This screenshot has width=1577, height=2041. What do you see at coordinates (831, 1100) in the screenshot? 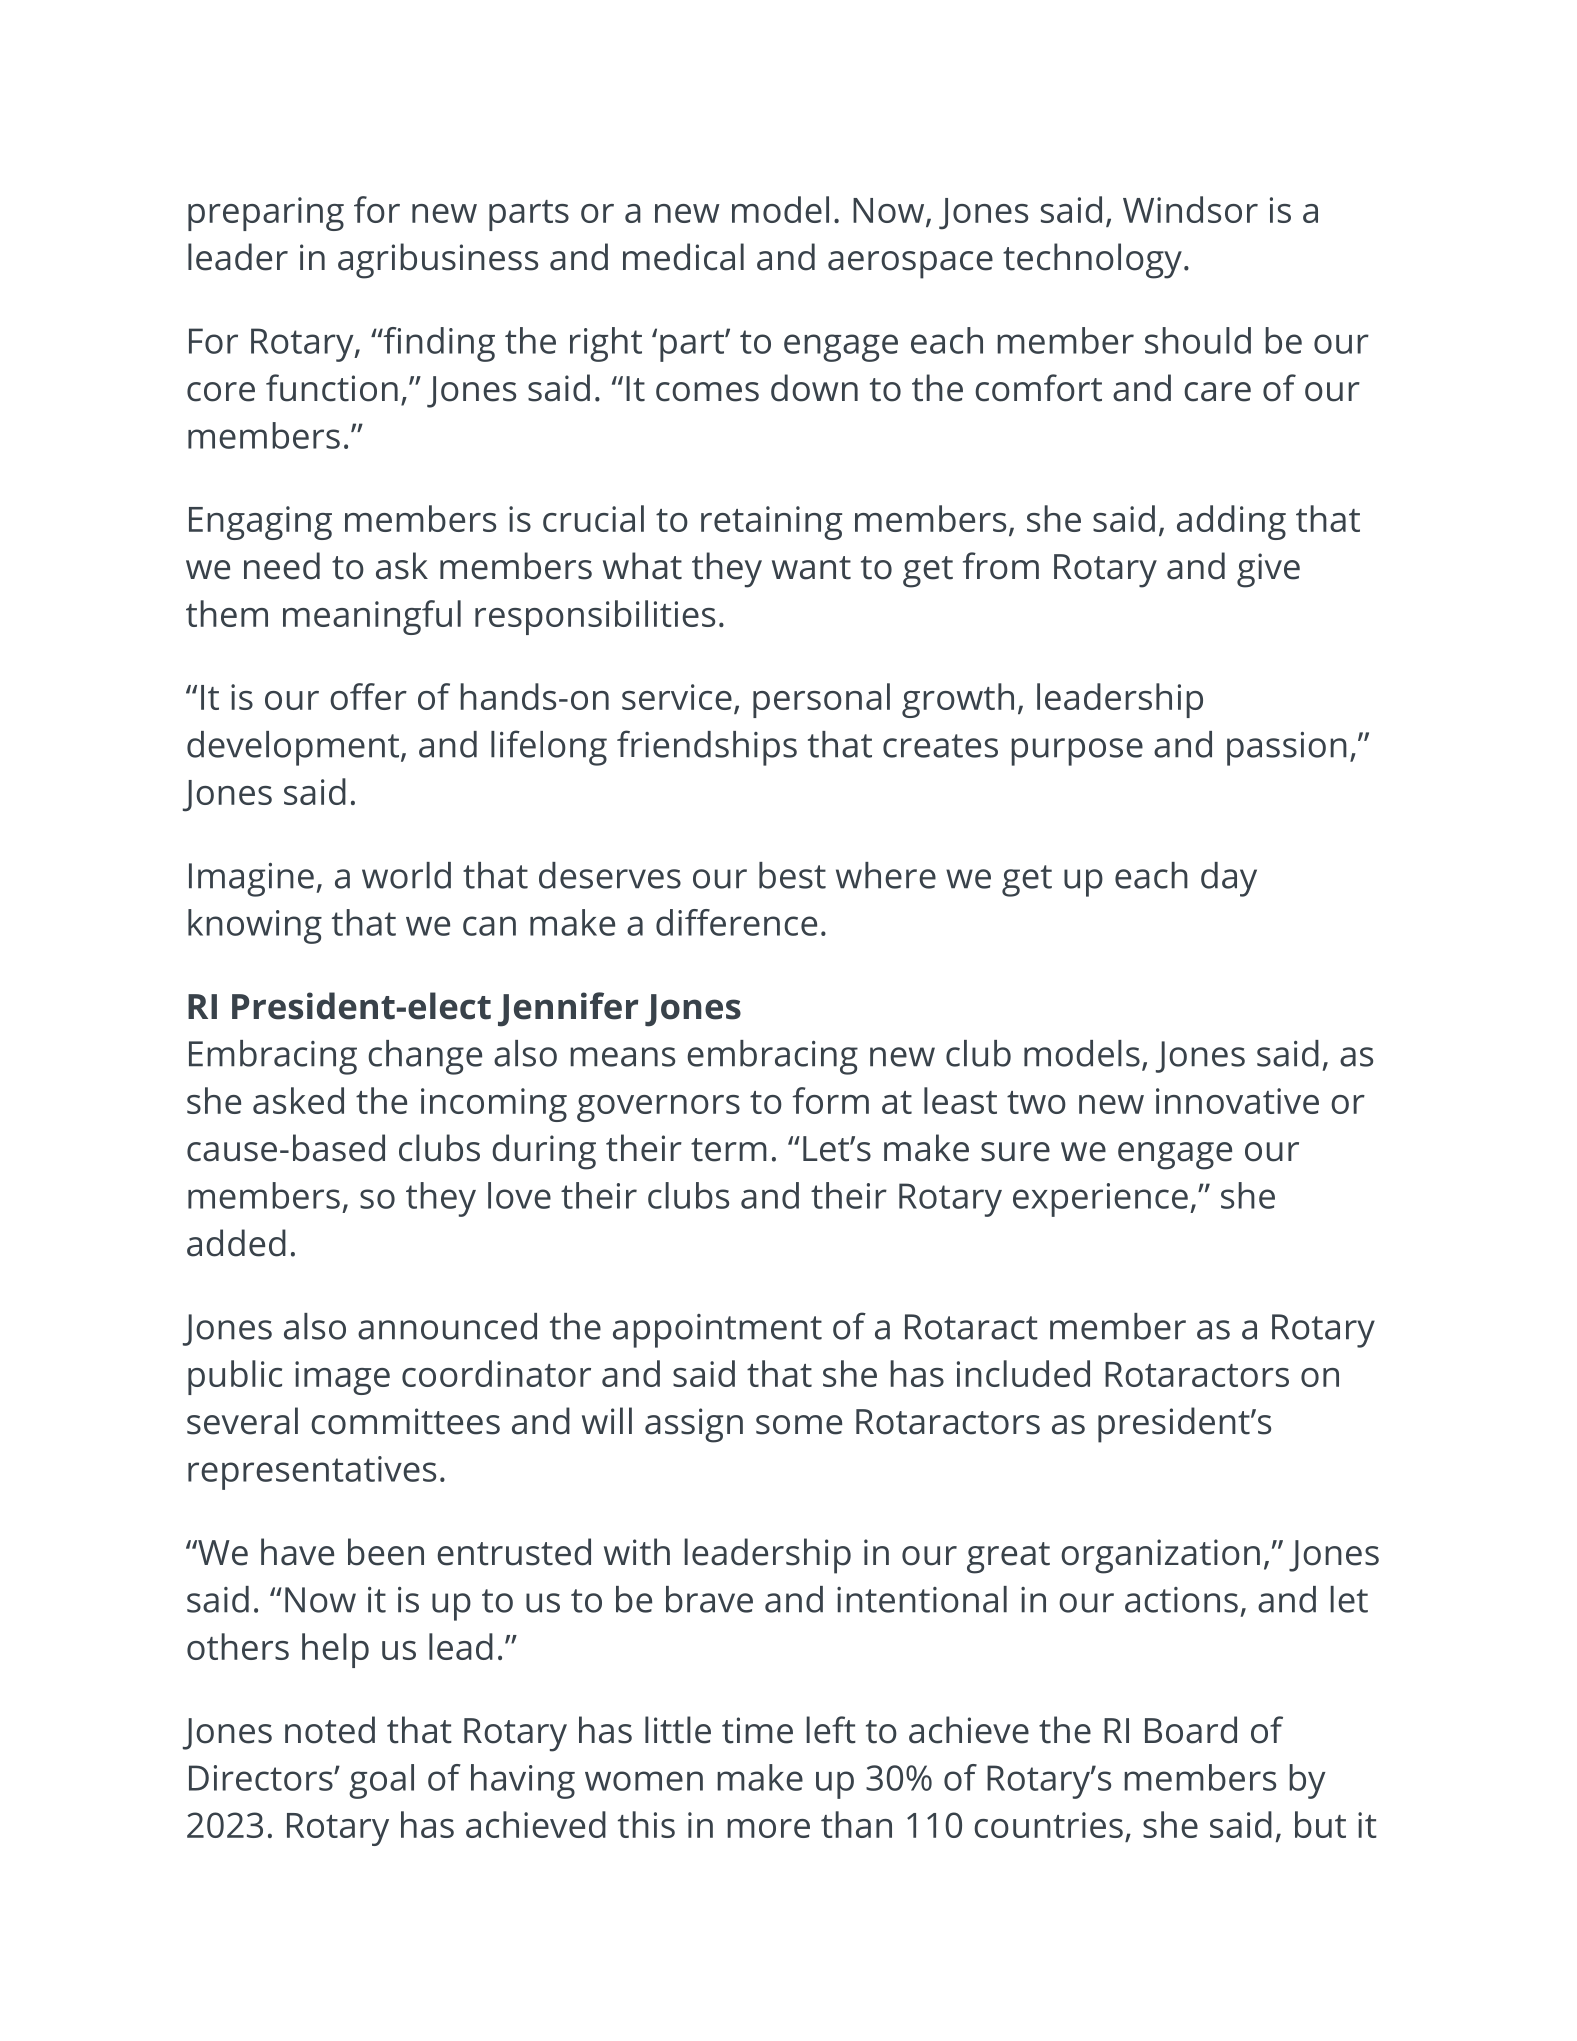
I see `form` at bounding box center [831, 1100].
